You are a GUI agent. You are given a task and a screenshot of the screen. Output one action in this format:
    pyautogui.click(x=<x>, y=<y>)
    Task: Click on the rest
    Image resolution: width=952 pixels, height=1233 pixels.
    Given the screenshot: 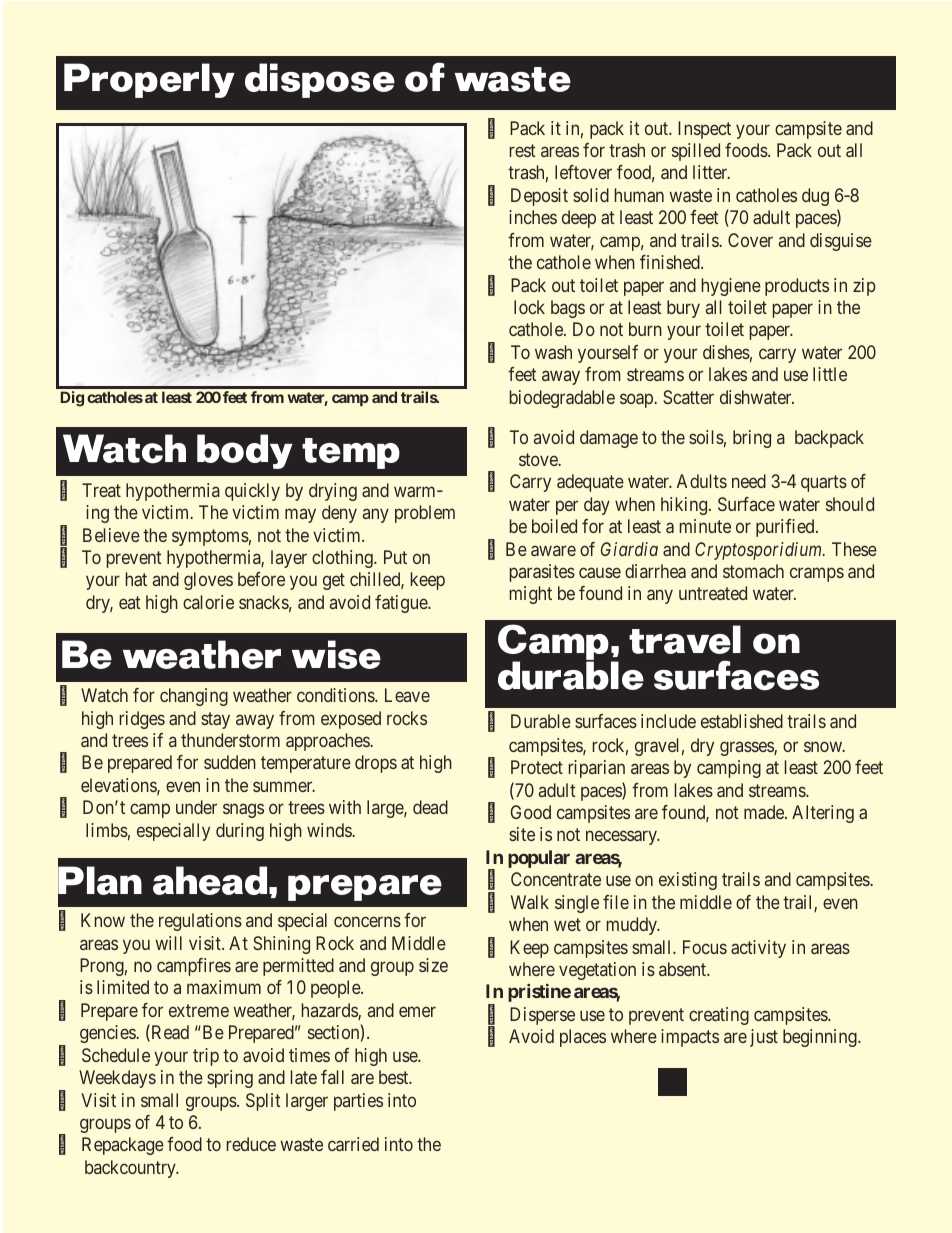 What is the action you would take?
    pyautogui.click(x=523, y=150)
